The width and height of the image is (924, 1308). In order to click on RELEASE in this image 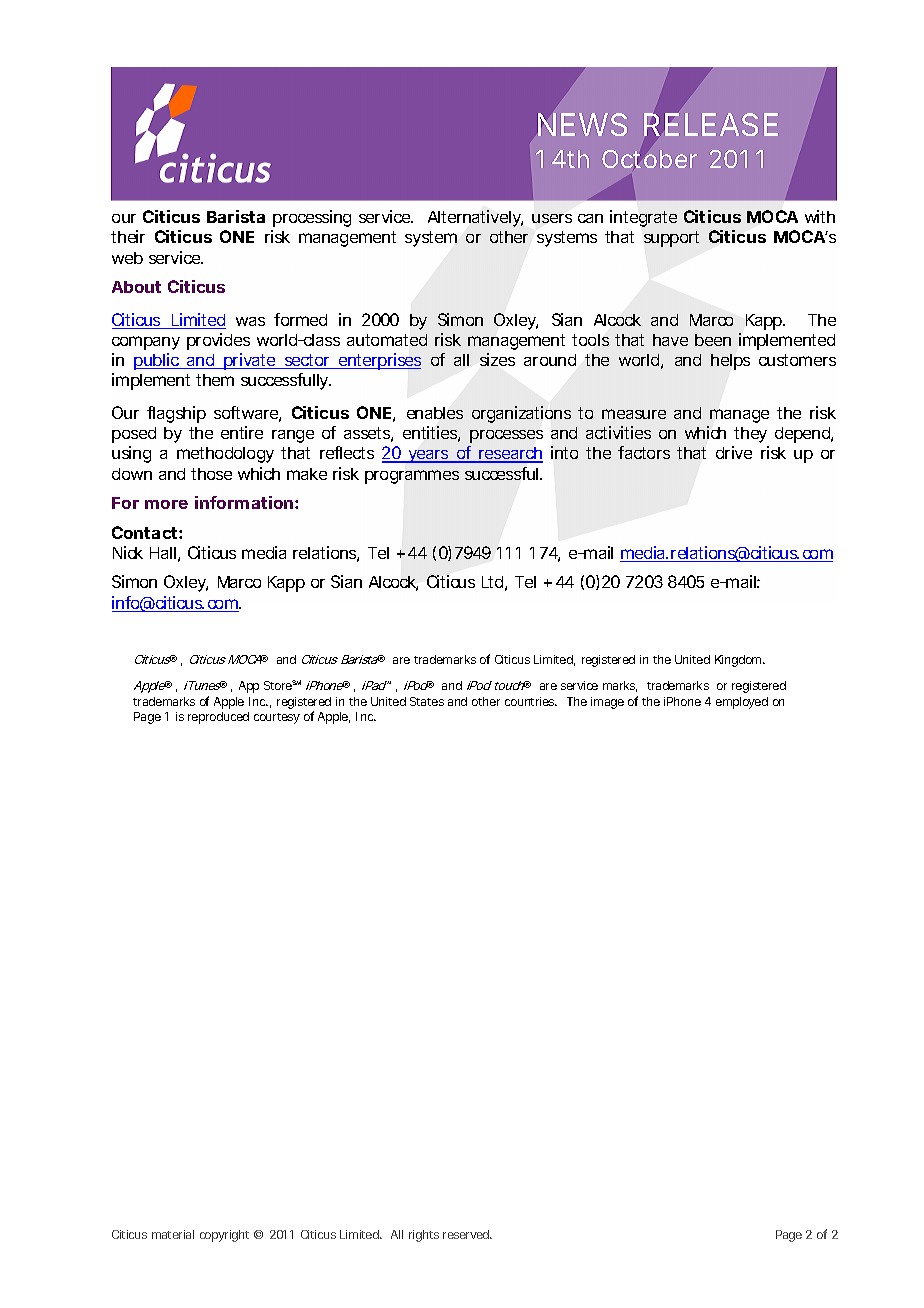, I will do `click(711, 124)`.
